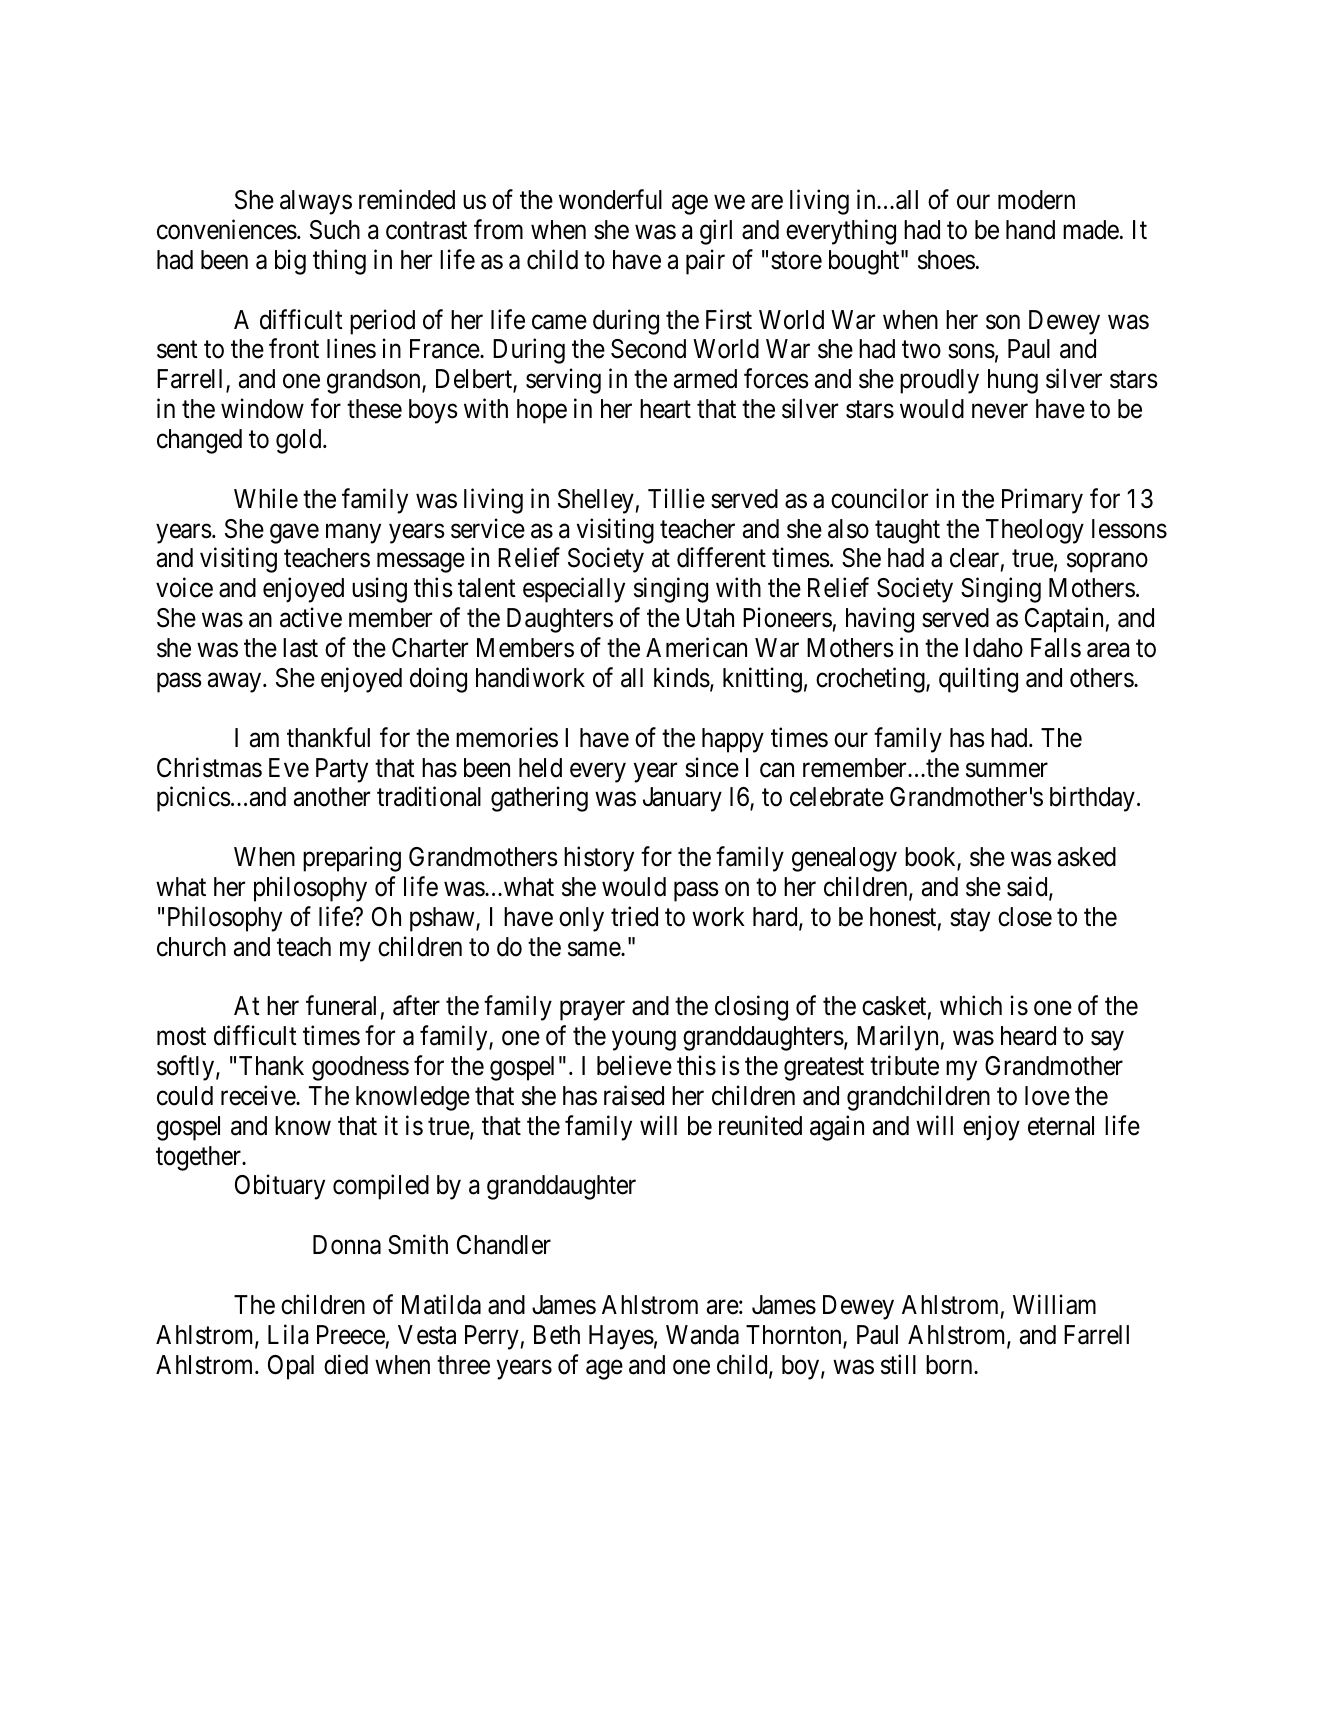 The width and height of the image is (1324, 1714). Describe the element at coordinates (682, 799) in the image. I see `January` at that location.
